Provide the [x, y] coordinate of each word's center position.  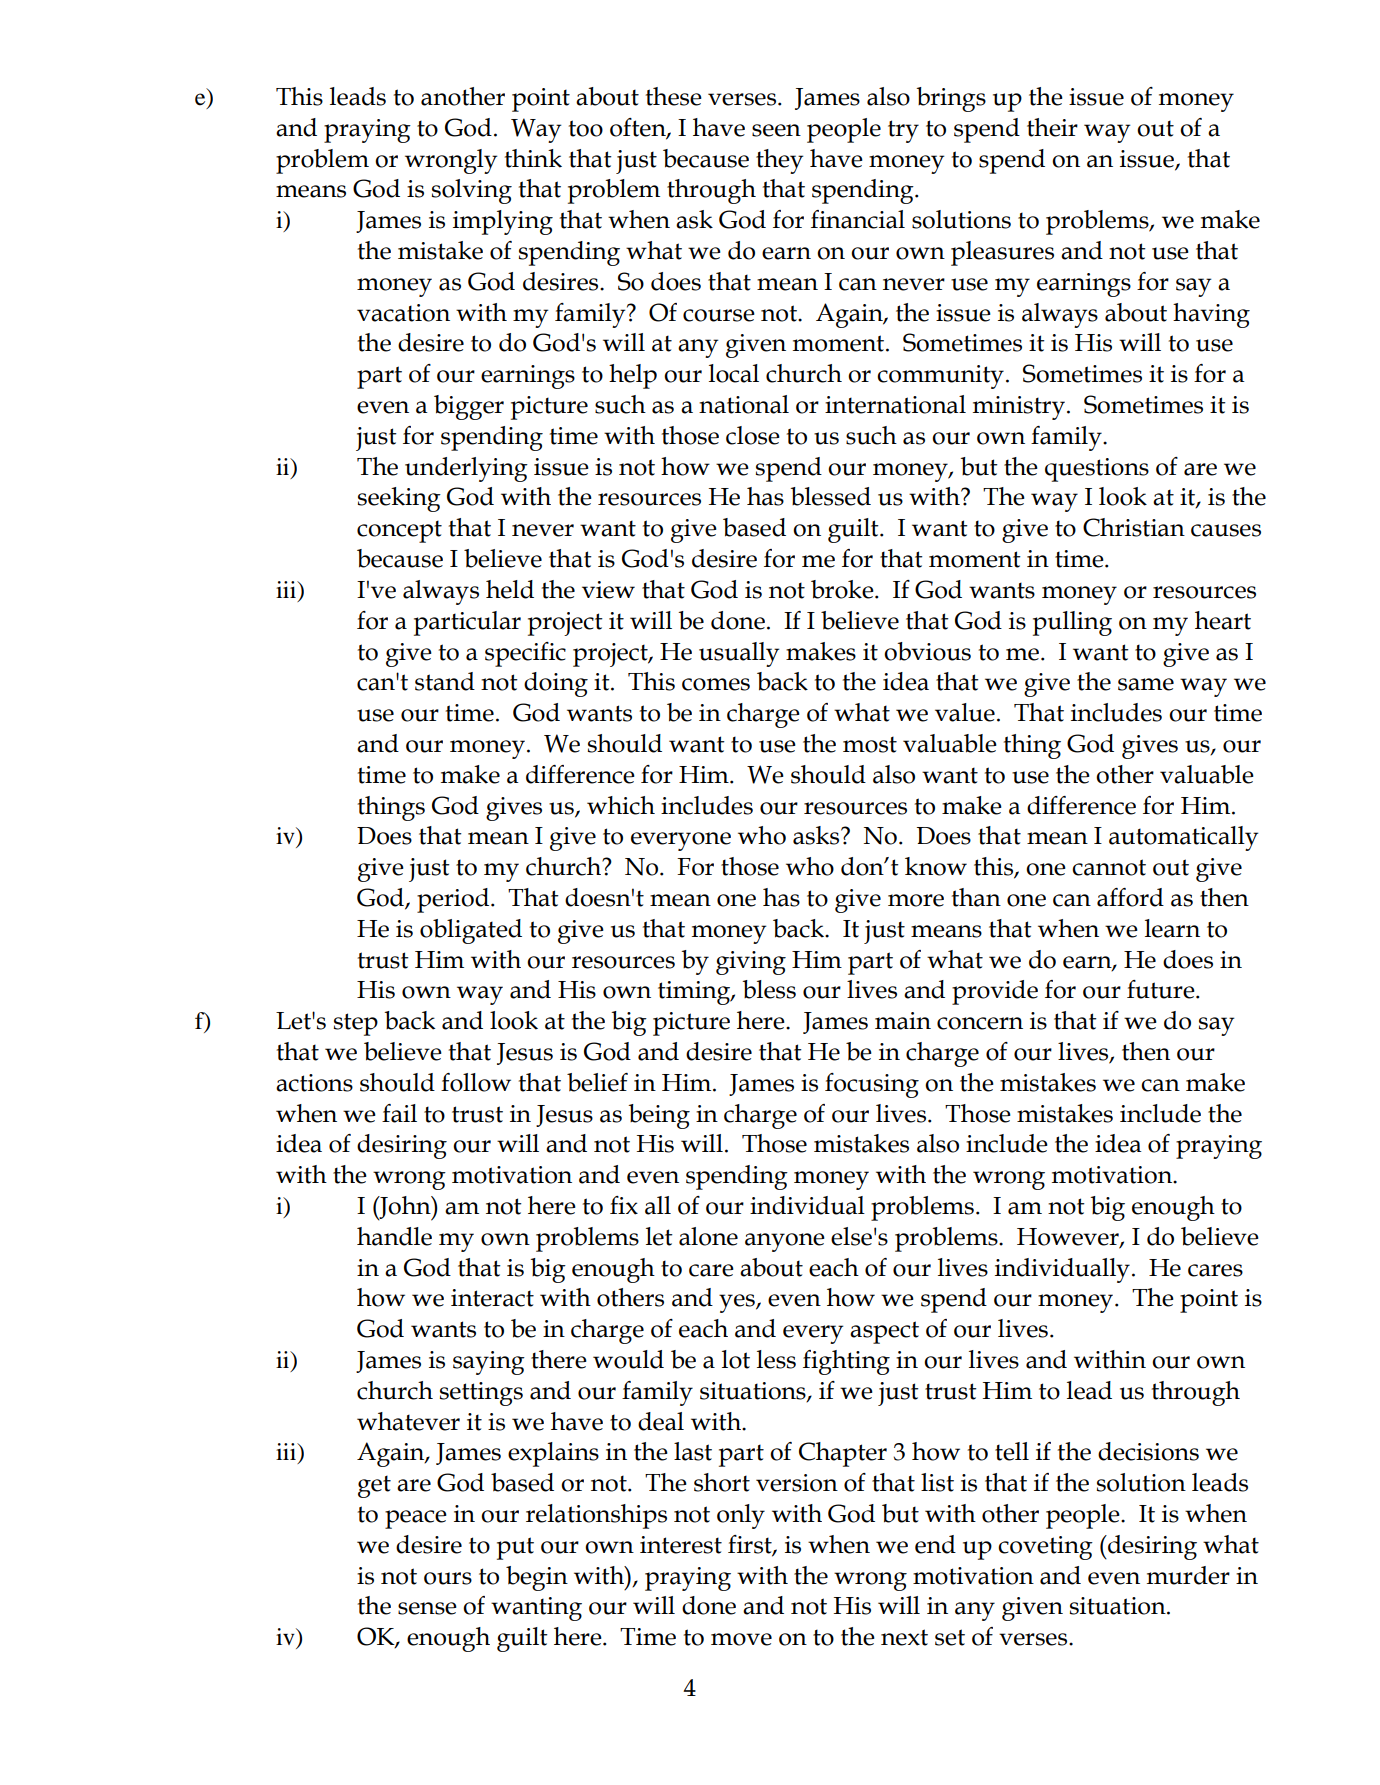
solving [472, 191]
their [1052, 127]
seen [776, 130]
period [453, 900]
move [741, 1639]
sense [427, 1608]
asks [817, 835]
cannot [1109, 867]
